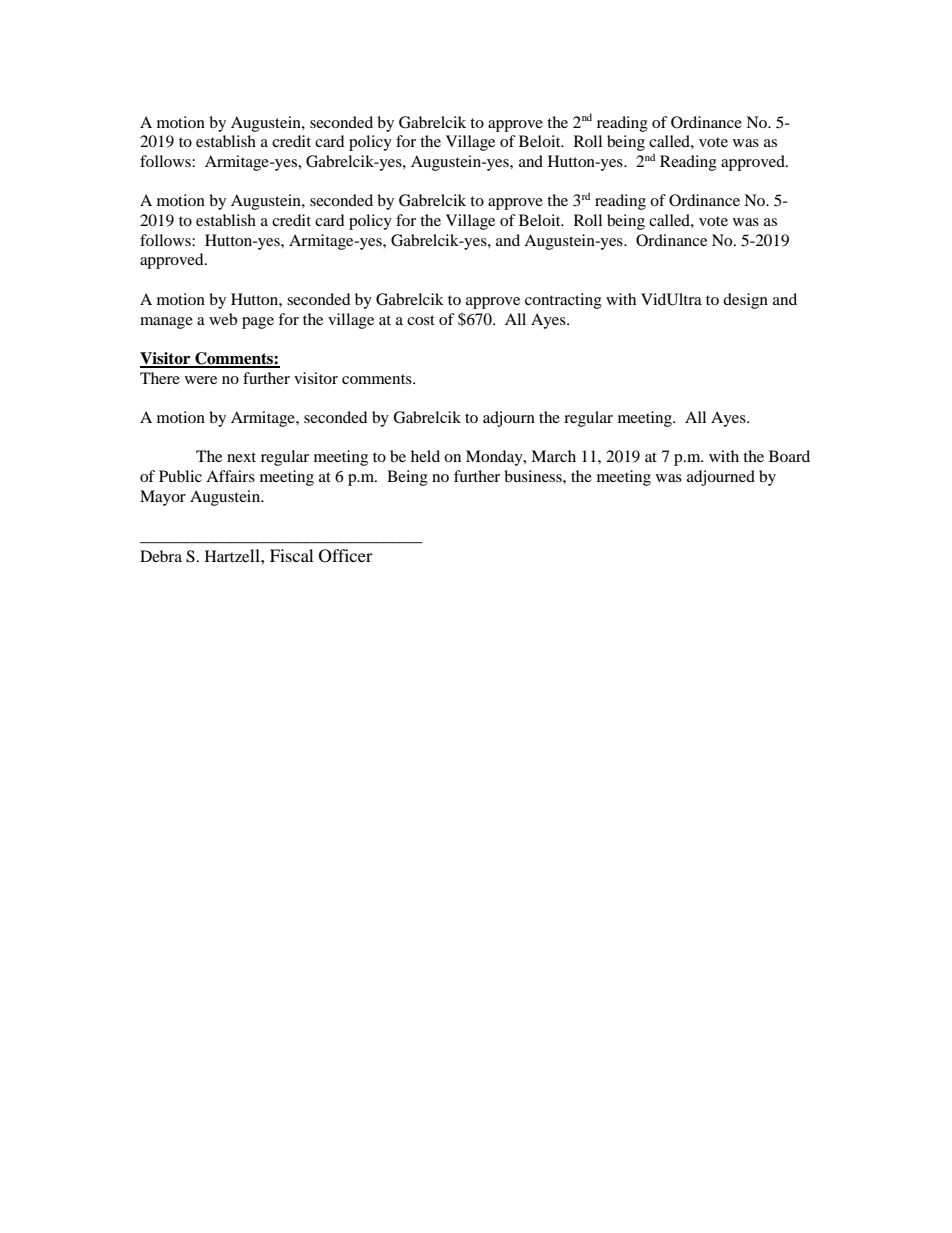 The width and height of the screenshot is (952, 1233). Describe the element at coordinates (223, 319) in the screenshot. I see `web` at that location.
